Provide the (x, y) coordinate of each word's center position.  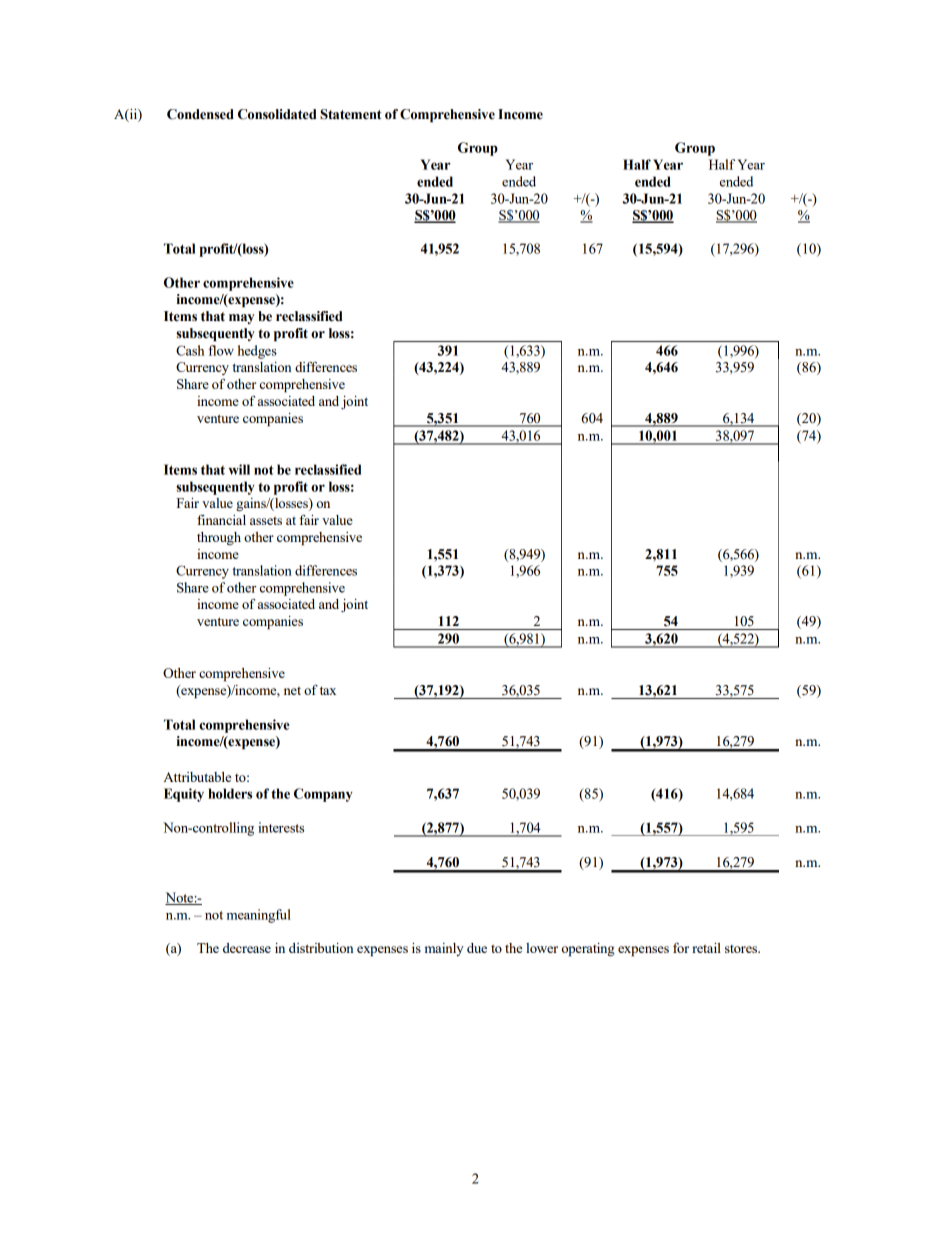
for (681, 948)
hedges (257, 352)
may (241, 319)
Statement (351, 114)
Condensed (200, 114)
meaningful (259, 916)
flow (221, 350)
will (239, 469)
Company (323, 795)
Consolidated (277, 114)
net (292, 690)
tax (328, 690)
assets (266, 520)
